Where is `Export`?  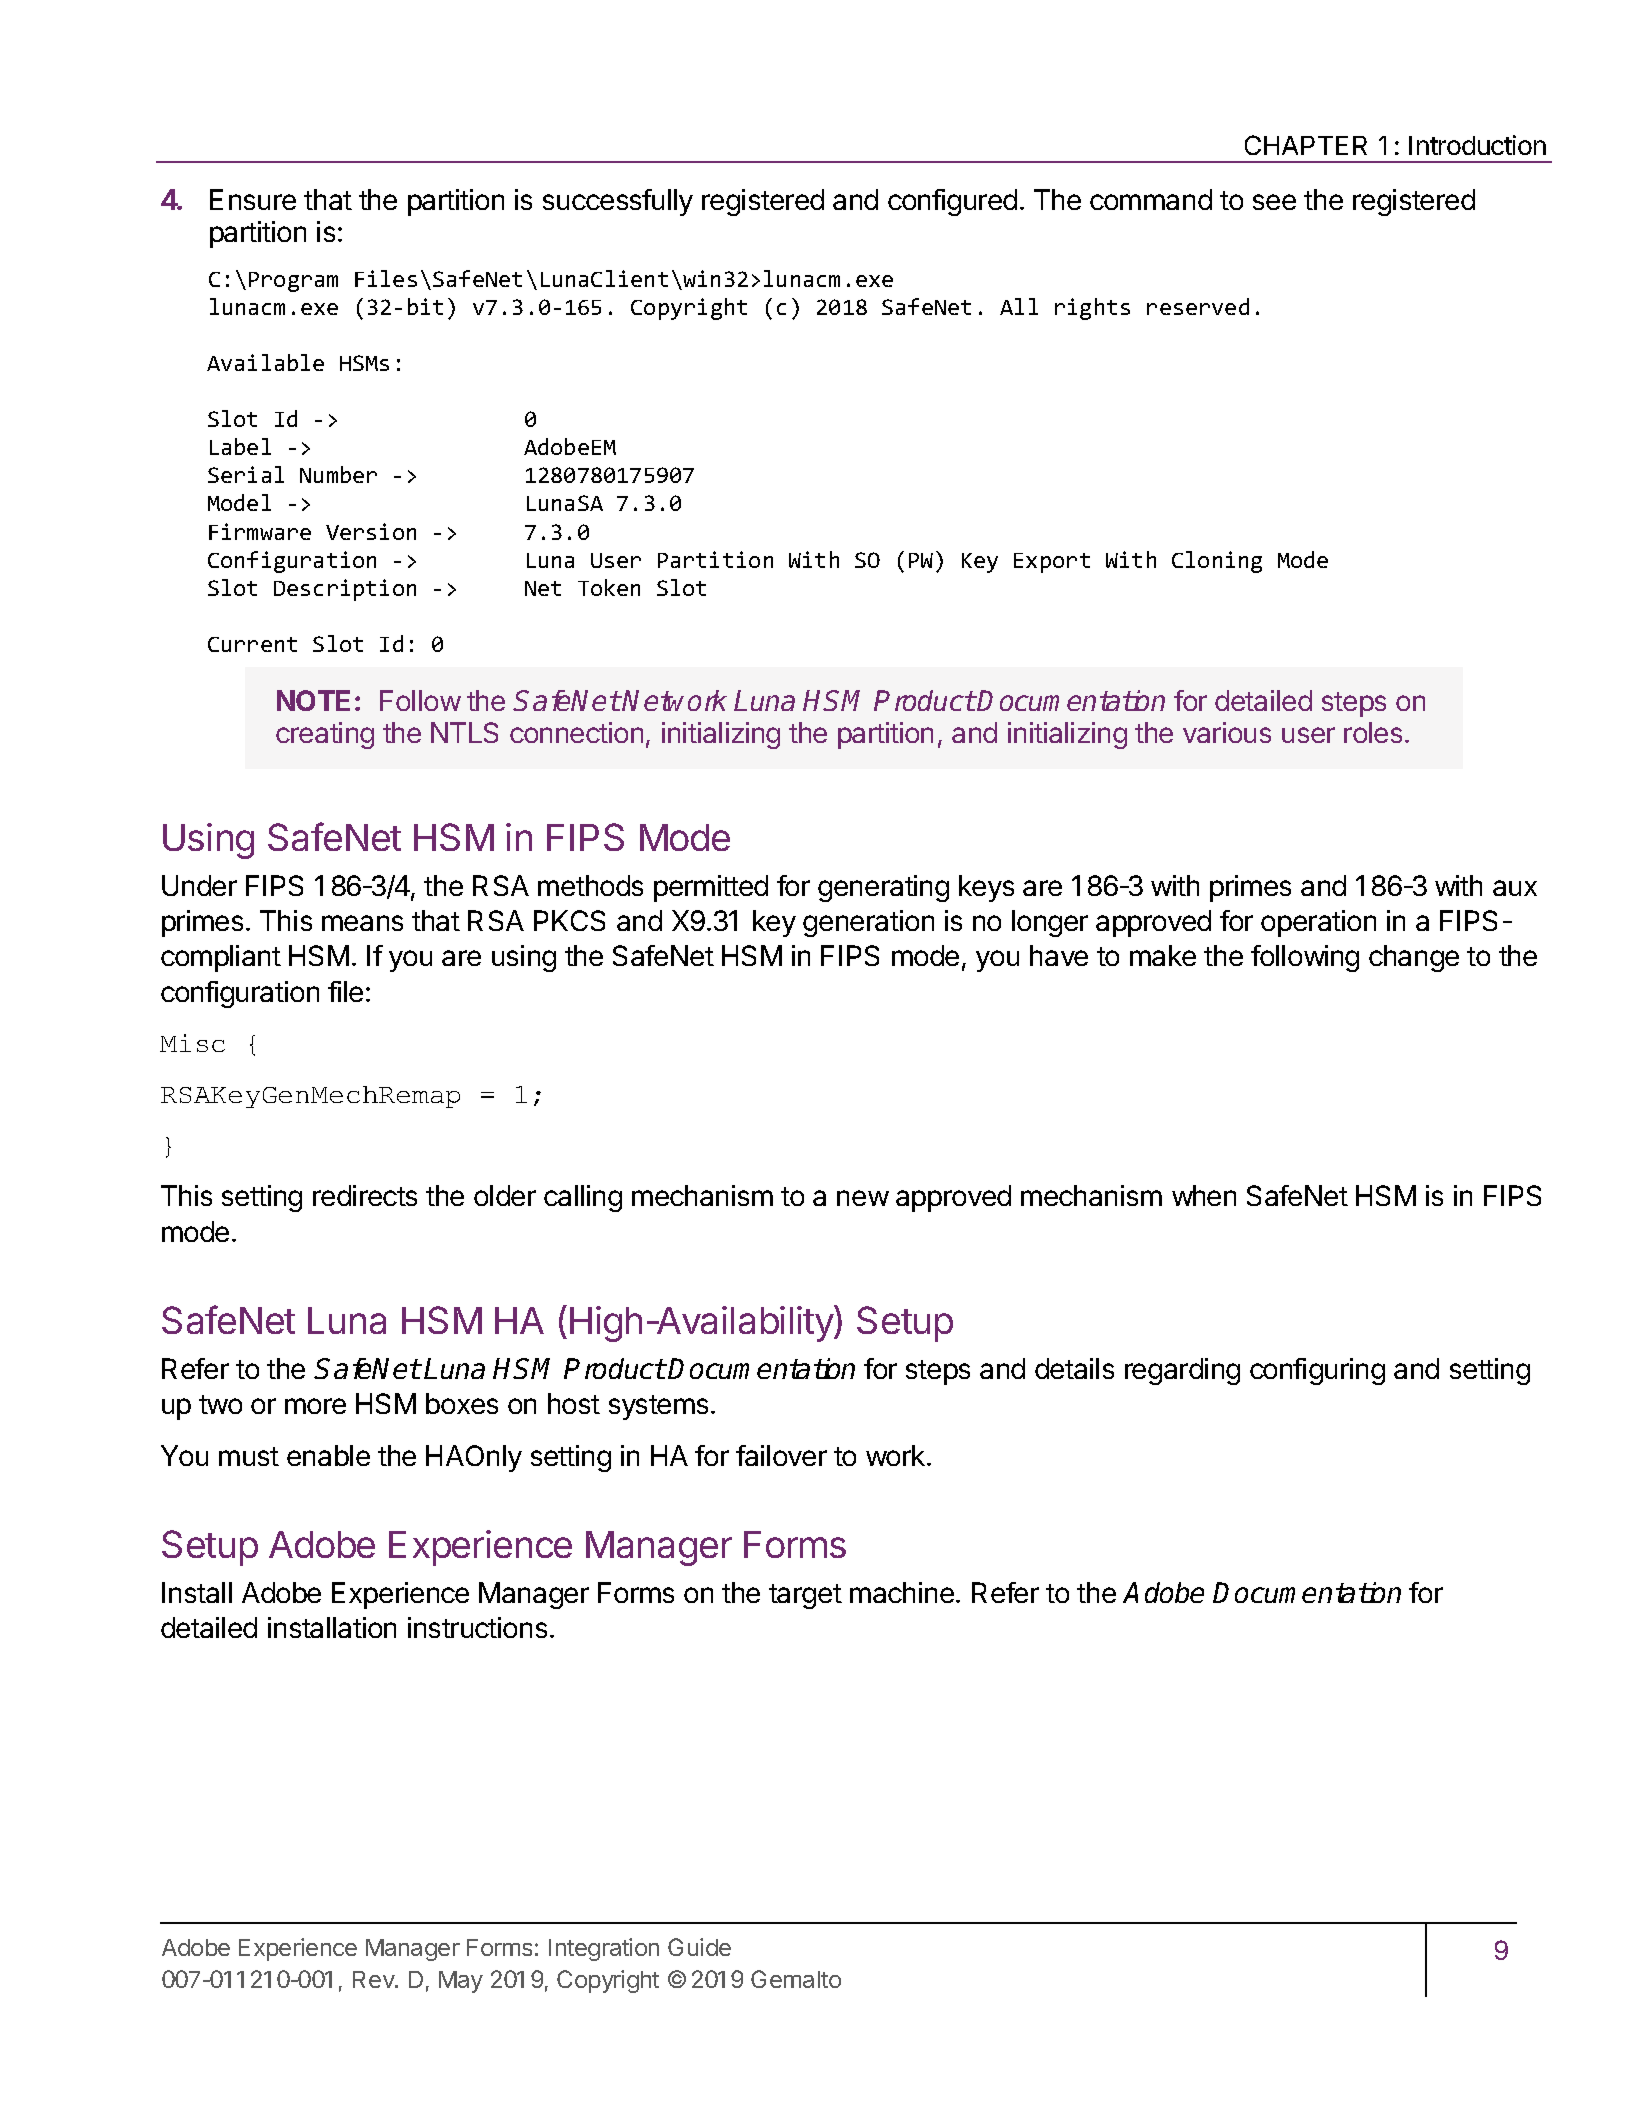
Export is located at coordinates (1052, 563).
